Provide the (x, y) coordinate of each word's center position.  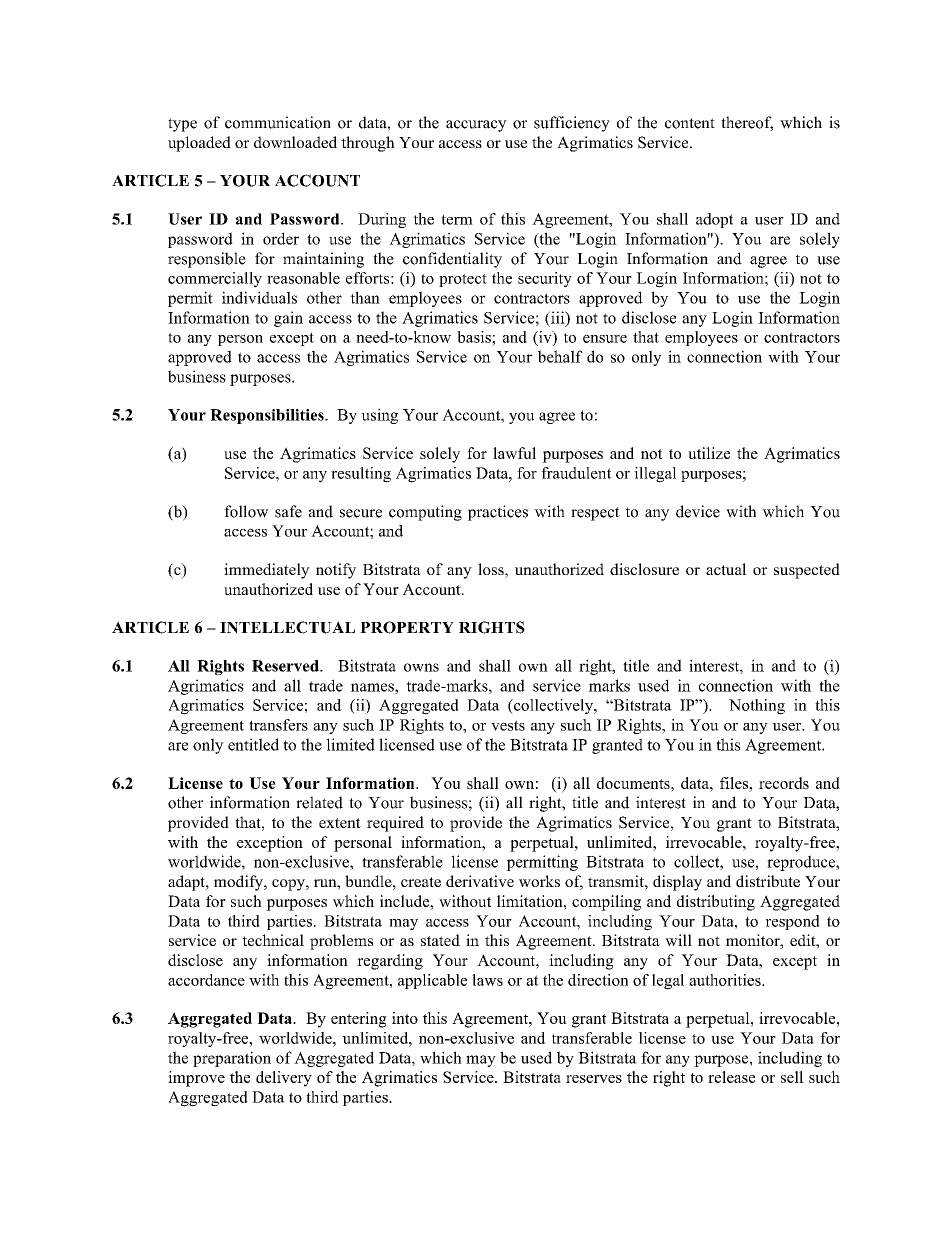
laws (487, 980)
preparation (232, 1059)
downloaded (295, 142)
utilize (709, 453)
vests (508, 725)
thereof (747, 123)
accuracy (476, 126)
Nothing (757, 707)
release (731, 1077)
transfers (278, 725)
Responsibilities (268, 416)
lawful (514, 453)
